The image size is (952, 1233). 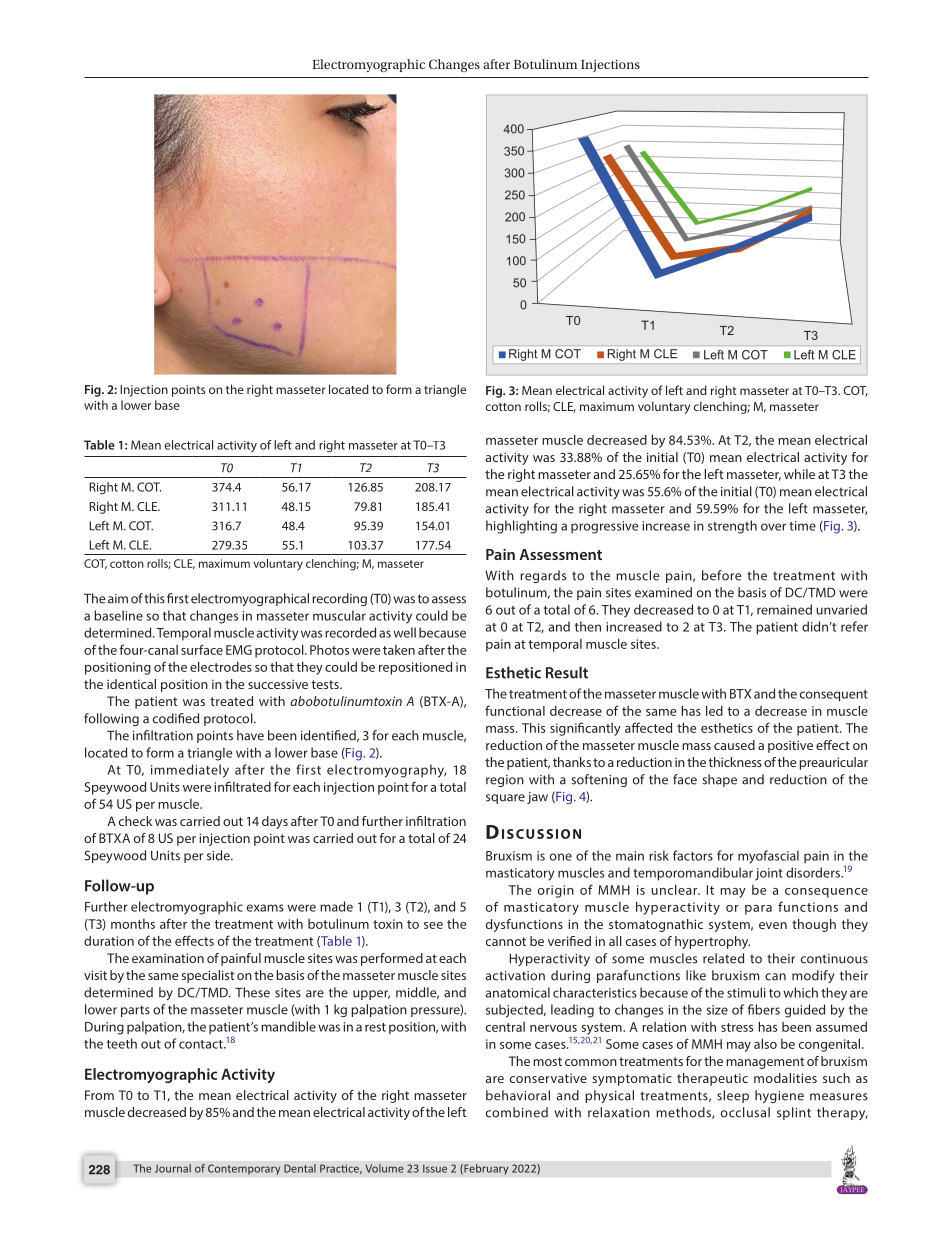 What do you see at coordinates (841, 609) in the screenshot?
I see `unvaried` at bounding box center [841, 609].
